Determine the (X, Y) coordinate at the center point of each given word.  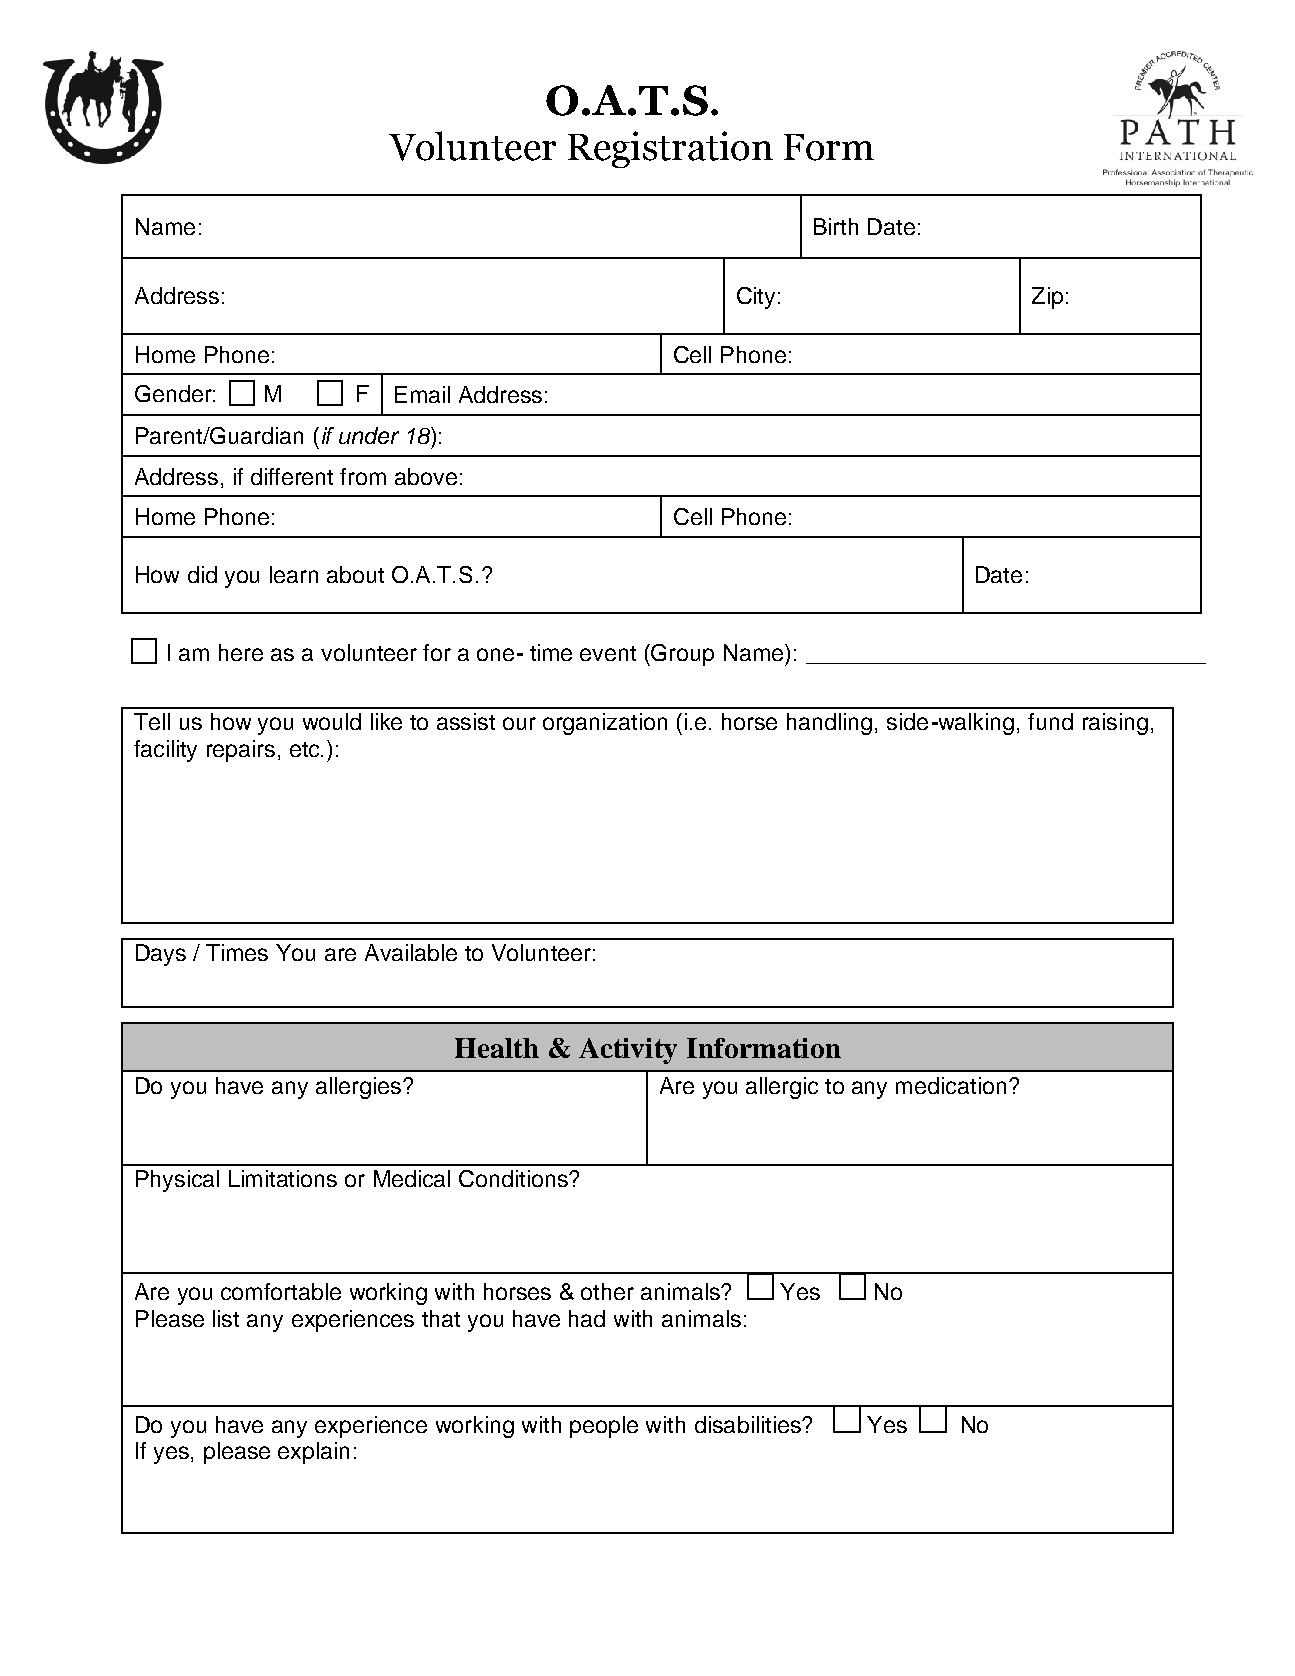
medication (951, 1085)
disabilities (749, 1424)
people (604, 1427)
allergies (360, 1088)
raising (1115, 724)
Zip (1047, 298)
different (292, 476)
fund (1050, 721)
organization (605, 724)
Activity (628, 1051)
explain (313, 1453)
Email (422, 394)
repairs (241, 751)
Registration (670, 149)
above (426, 476)
